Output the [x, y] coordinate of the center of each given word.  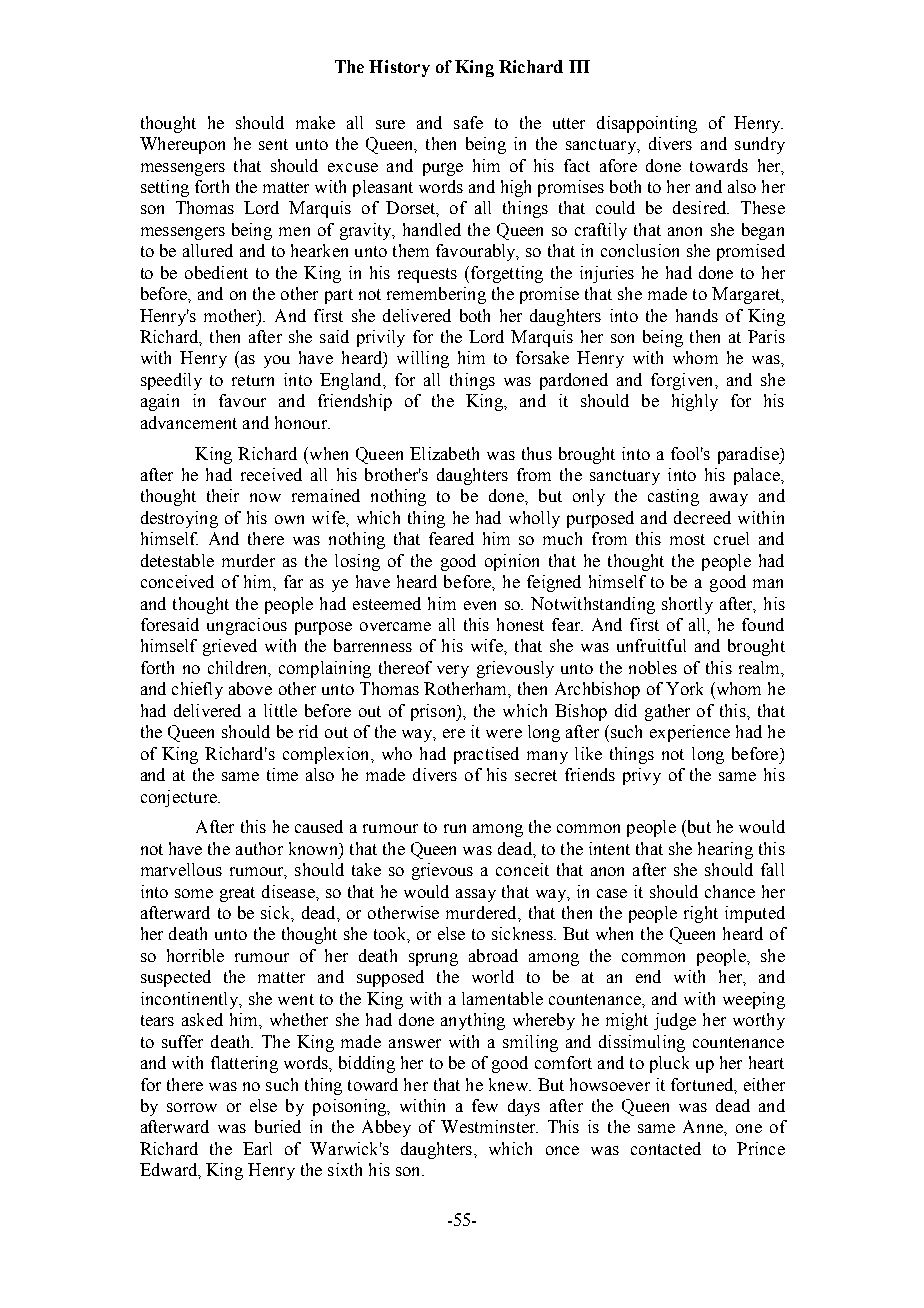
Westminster [489, 1126]
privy [642, 776]
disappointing [647, 124]
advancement [189, 422]
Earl [257, 1148]
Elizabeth [444, 453]
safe [468, 122]
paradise [749, 455]
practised [486, 755]
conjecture [180, 798]
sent [273, 144]
